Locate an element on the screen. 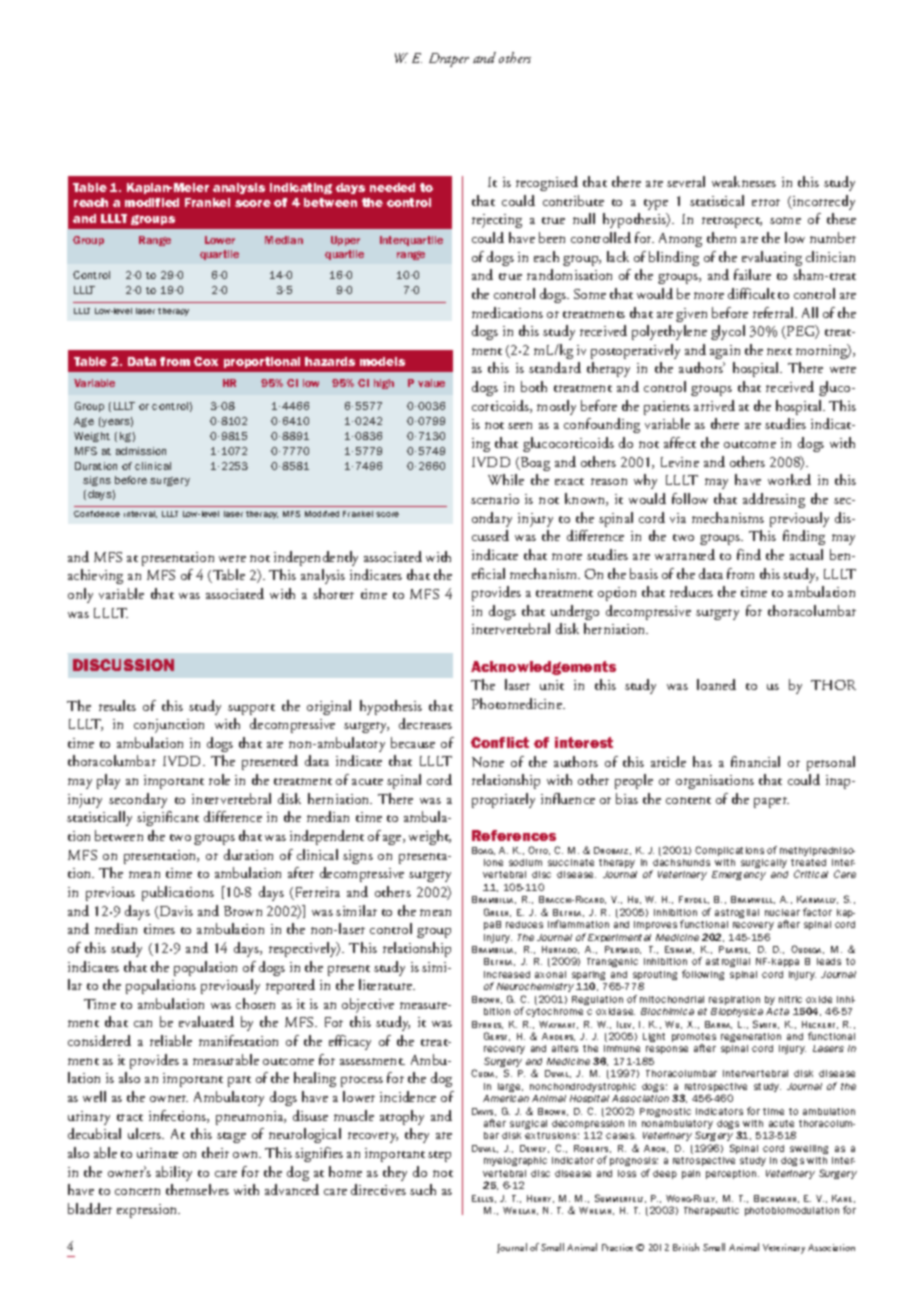 This screenshot has width=924, height=1308. decreases is located at coordinates (425, 723).
